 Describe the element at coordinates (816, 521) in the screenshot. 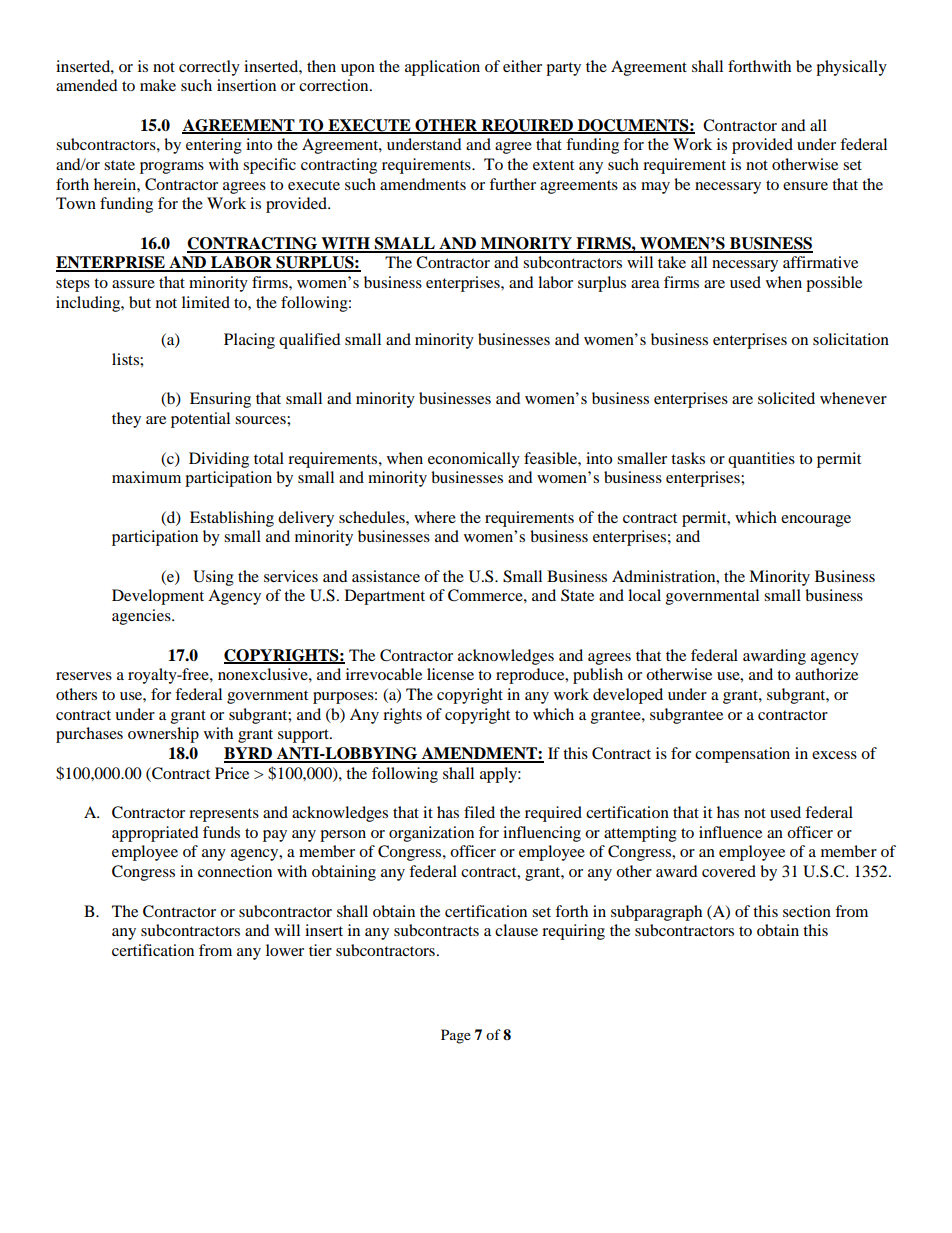

I see `encourage` at that location.
